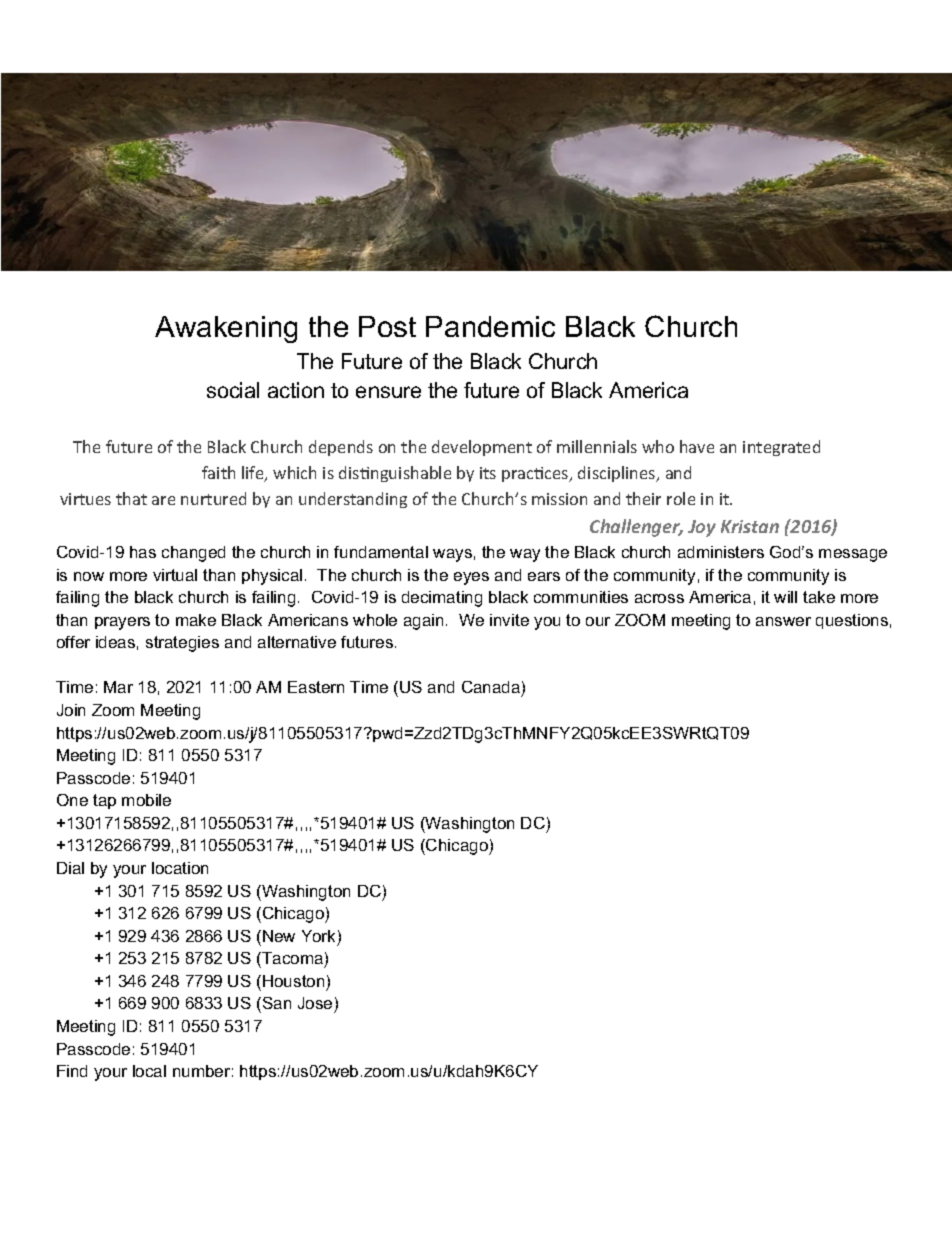  I want to click on New, so click(279, 936).
